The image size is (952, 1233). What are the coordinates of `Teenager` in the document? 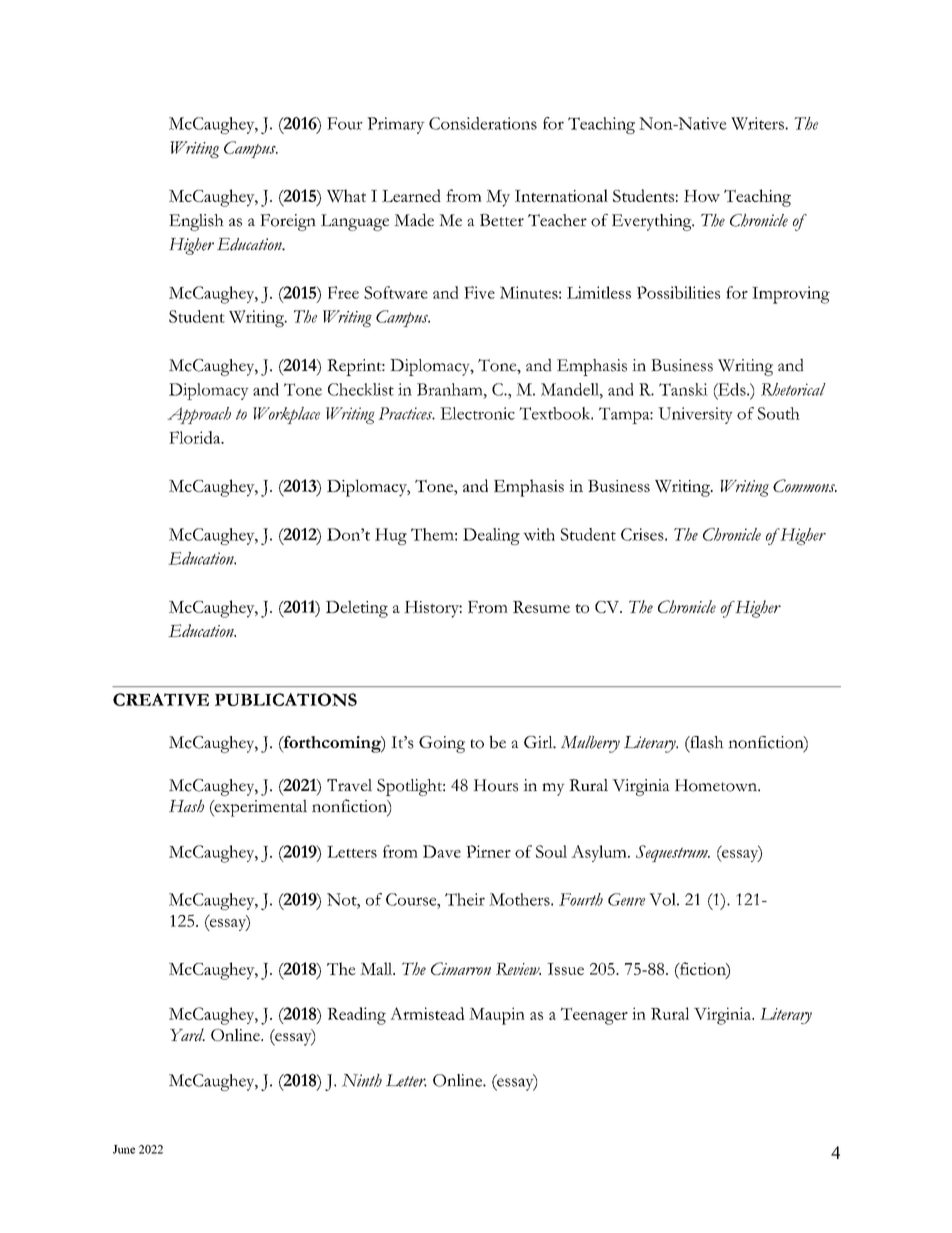 It's located at (594, 1016).
